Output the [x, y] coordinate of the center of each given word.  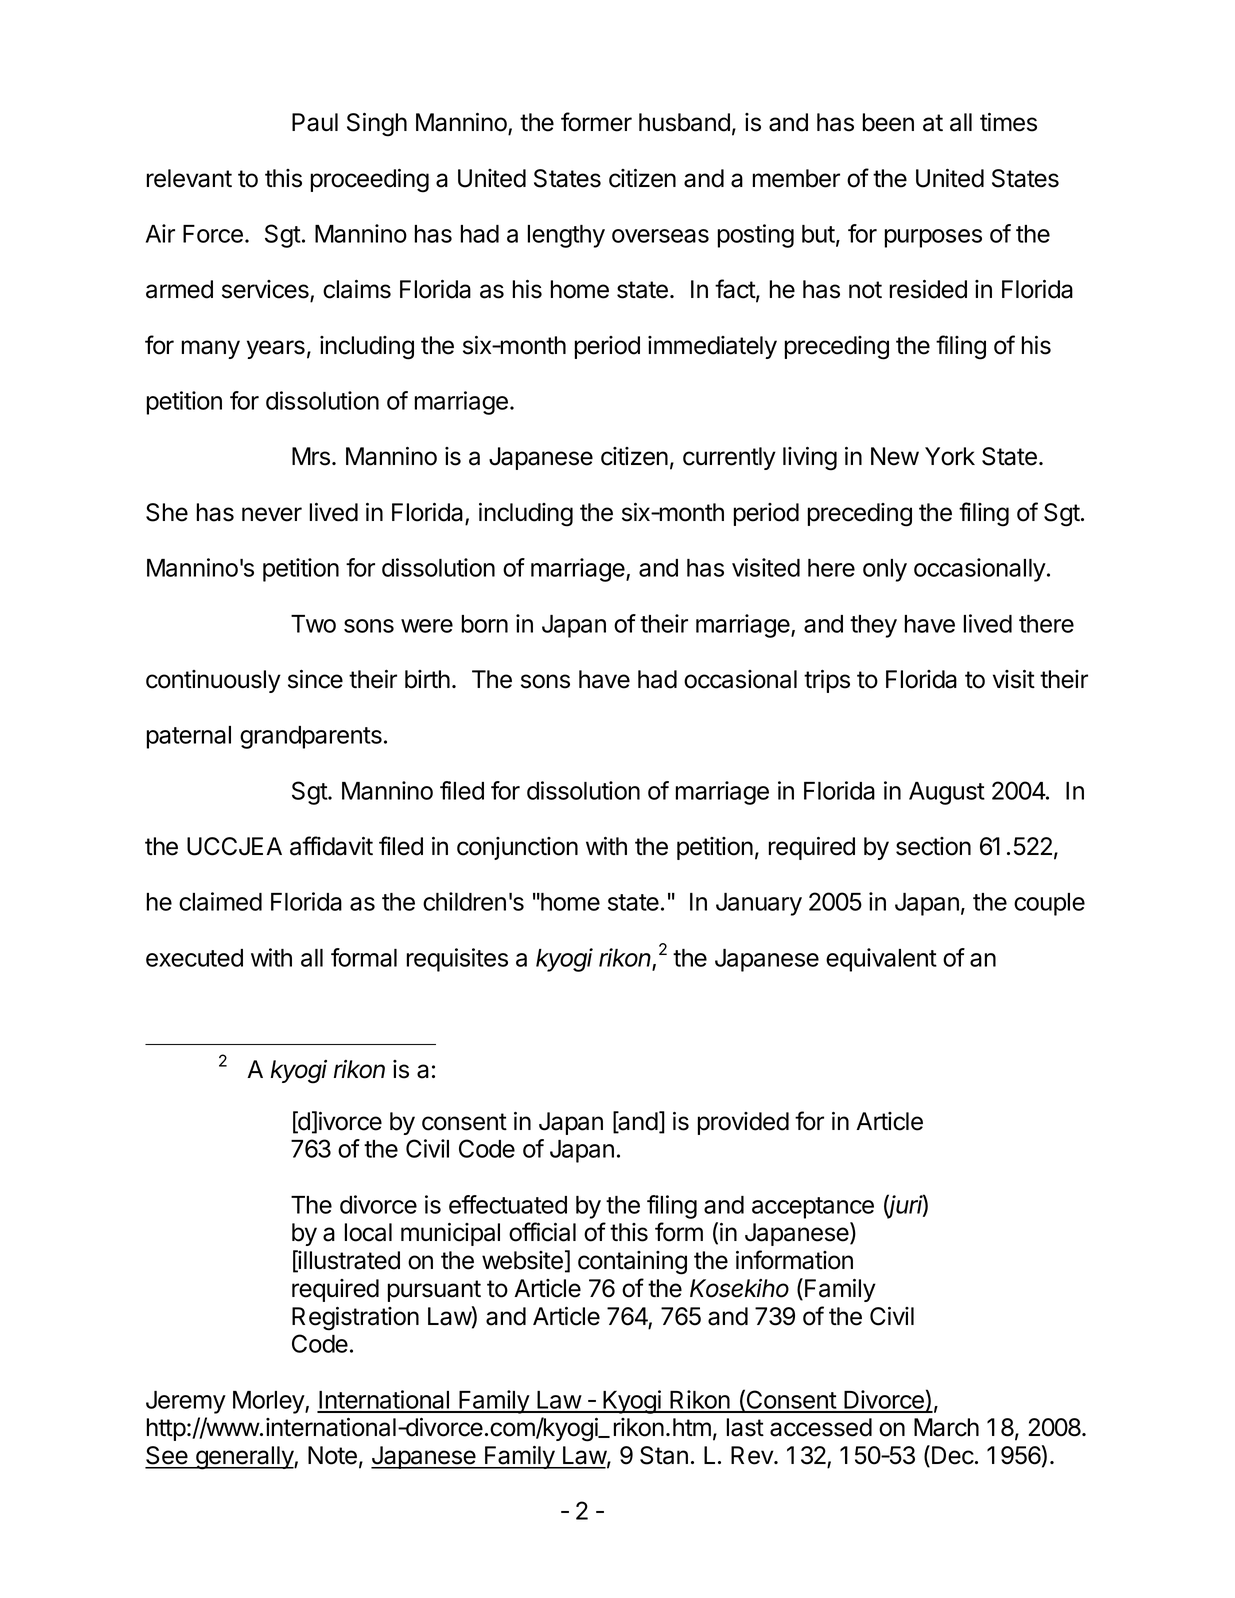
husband [684, 122]
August [947, 793]
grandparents [311, 737]
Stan [664, 1455]
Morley [269, 1402]
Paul [315, 122]
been [888, 122]
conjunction [517, 848]
